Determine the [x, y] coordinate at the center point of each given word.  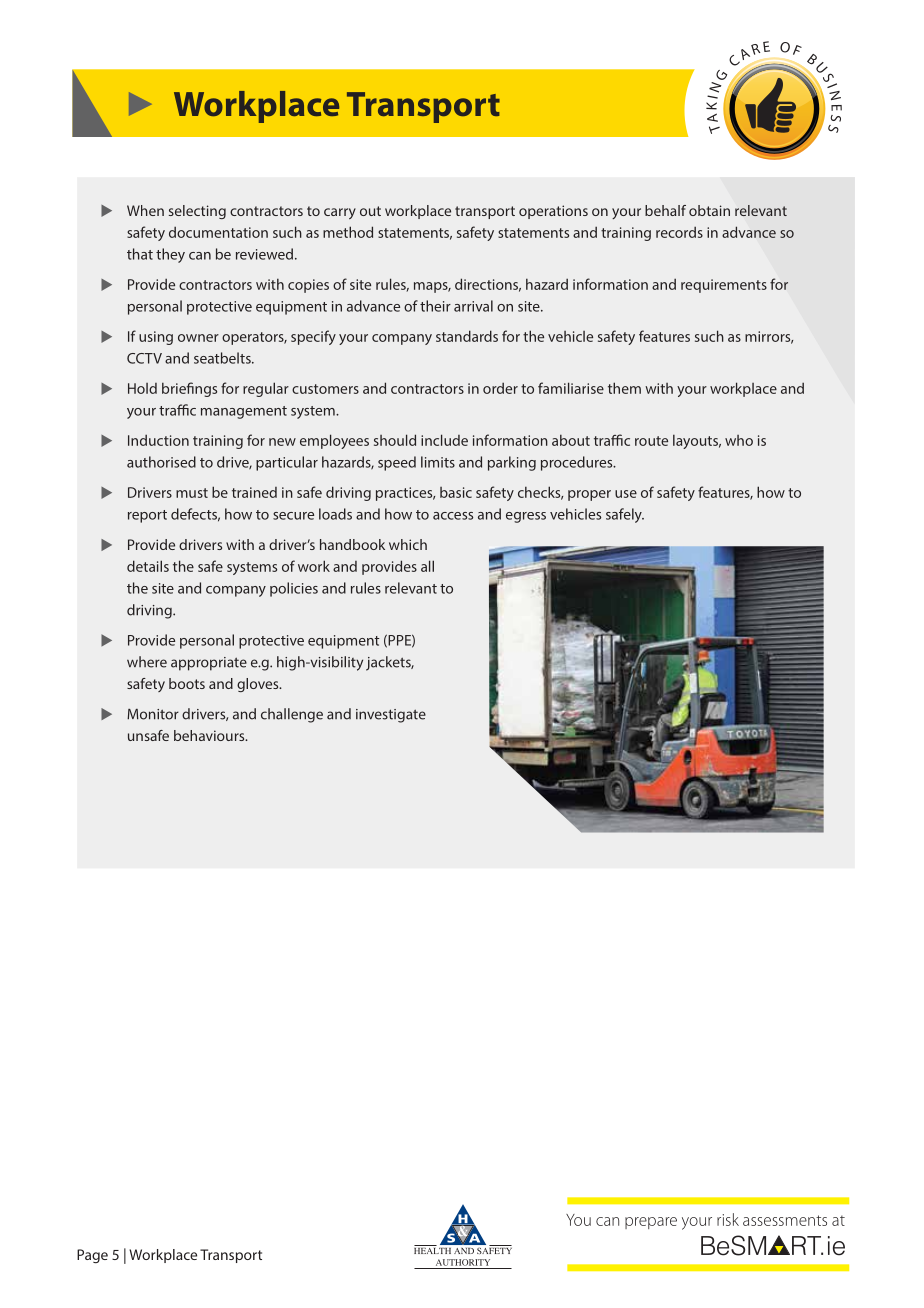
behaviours [210, 735]
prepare [651, 1223]
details [148, 566]
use [626, 494]
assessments [785, 1220]
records [679, 232]
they [170, 255]
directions [488, 285]
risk [728, 1219]
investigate [391, 716]
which [408, 544]
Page [92, 1256]
